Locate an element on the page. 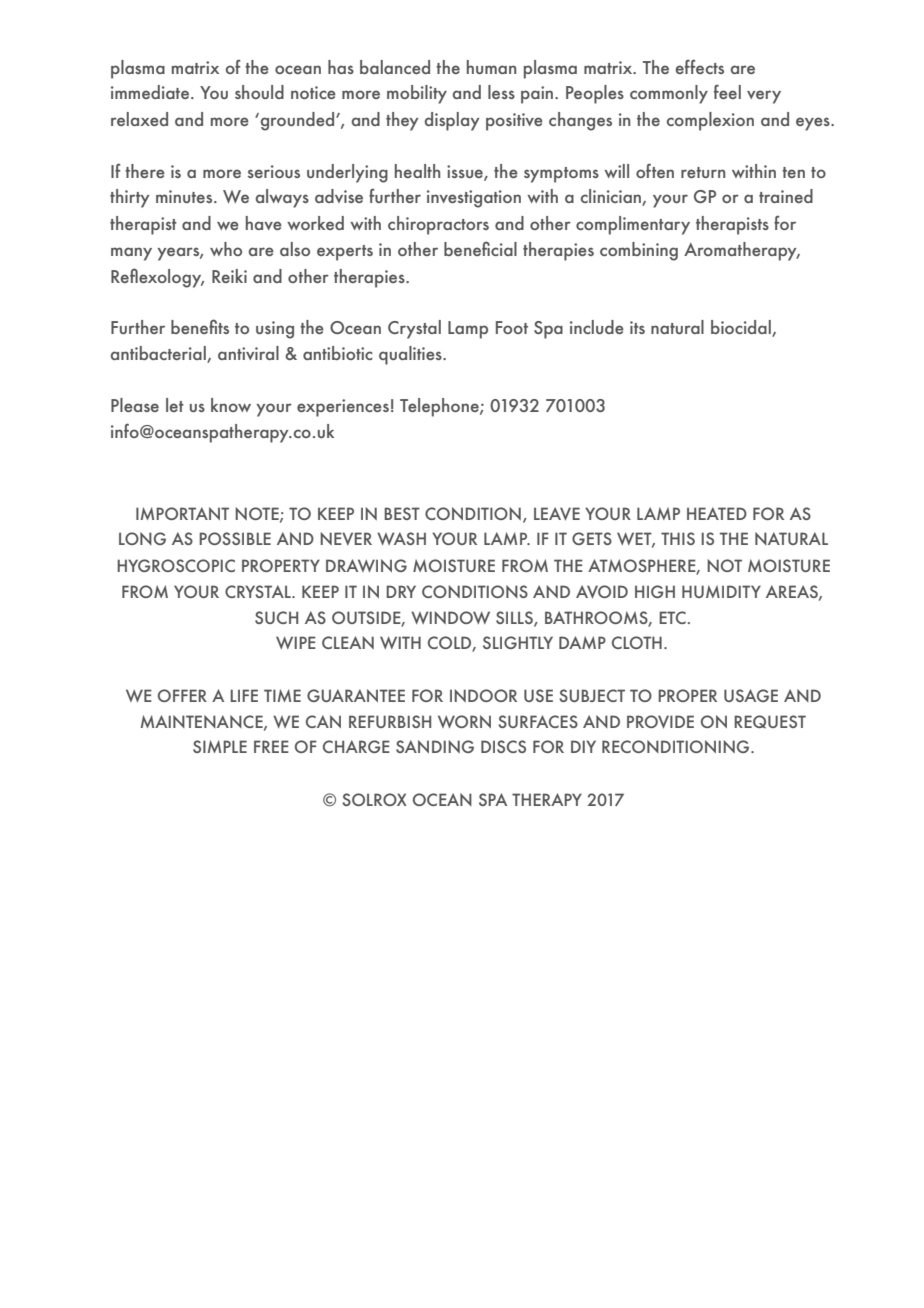 The width and height of the image is (924, 1308). BEST is located at coordinates (402, 513).
